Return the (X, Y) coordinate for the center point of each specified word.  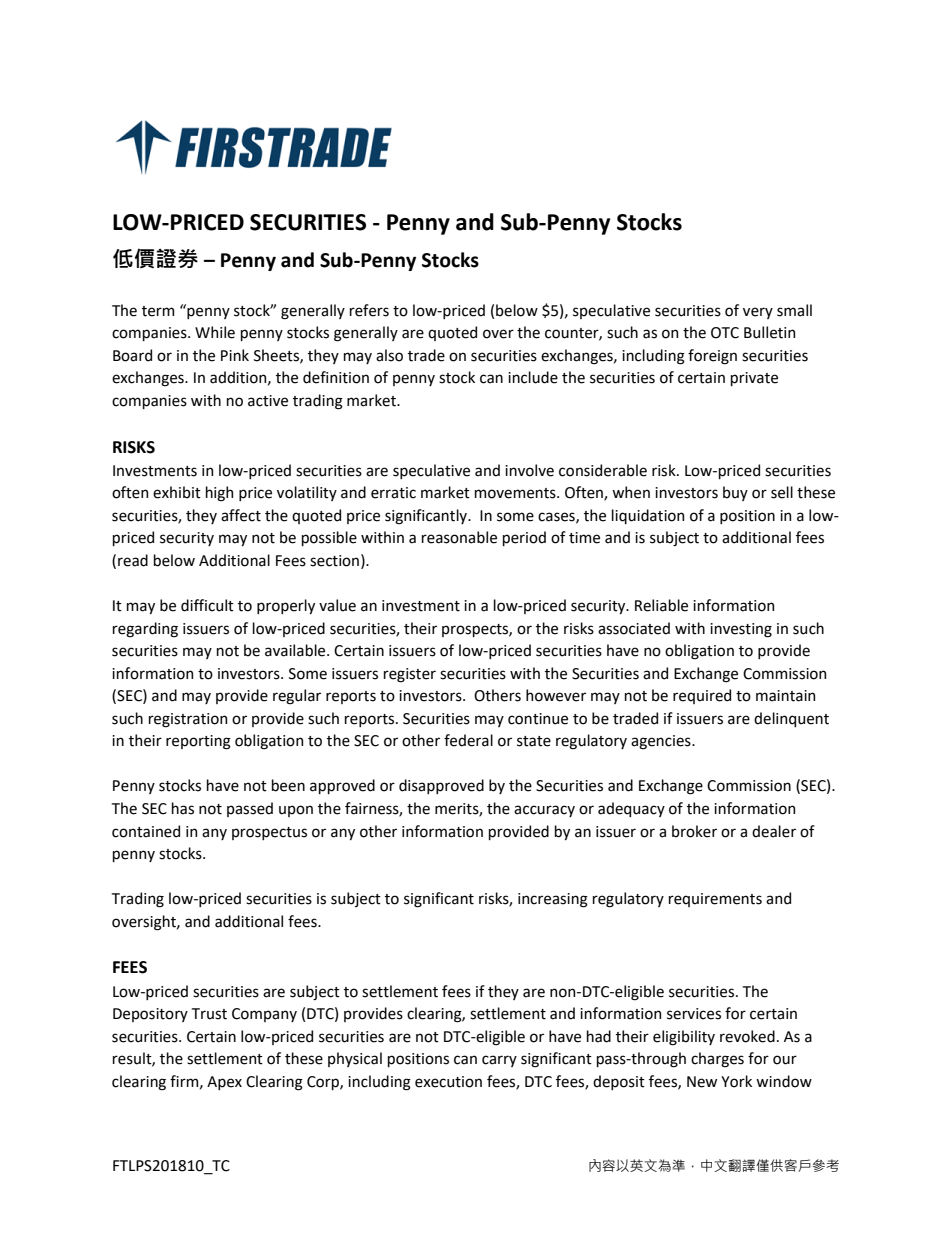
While (215, 332)
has (183, 808)
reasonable (459, 537)
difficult (207, 605)
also (389, 355)
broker (694, 831)
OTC (725, 333)
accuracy (544, 811)
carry (499, 1061)
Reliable (661, 605)
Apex (224, 1083)
